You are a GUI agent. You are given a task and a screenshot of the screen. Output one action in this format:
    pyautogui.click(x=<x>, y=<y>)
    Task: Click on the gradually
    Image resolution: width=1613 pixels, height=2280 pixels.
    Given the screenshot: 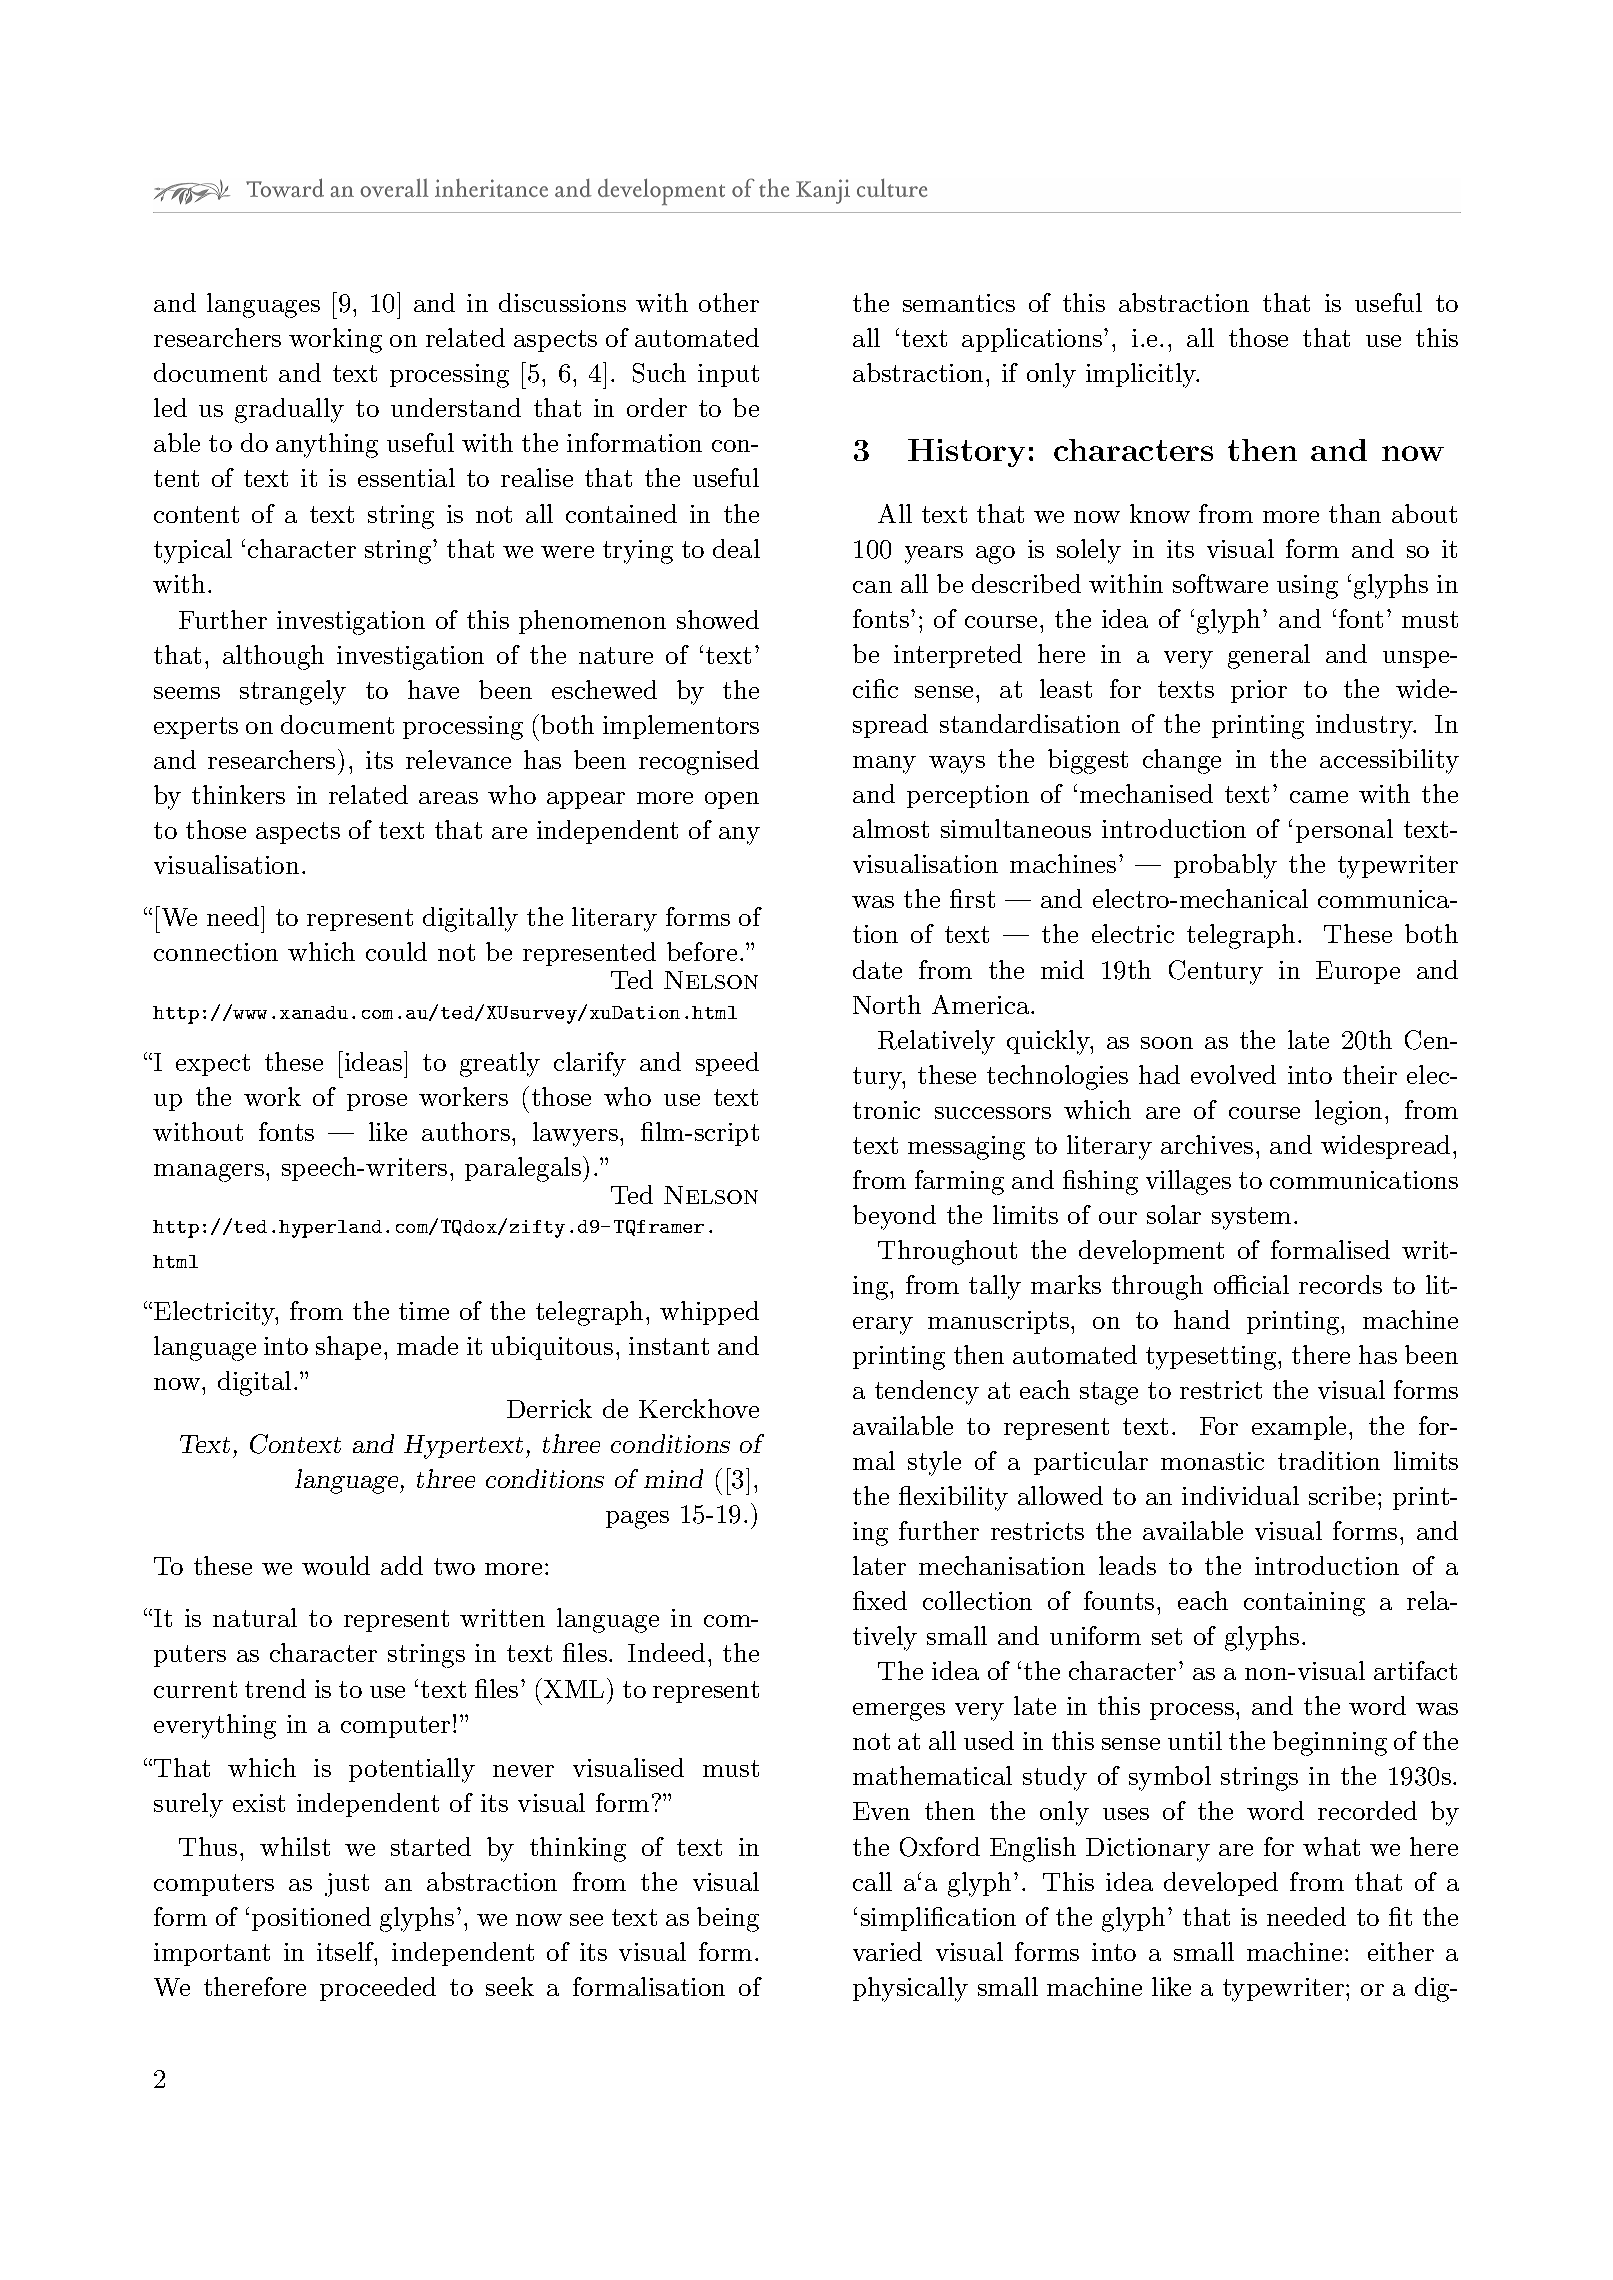 What is the action you would take?
    pyautogui.click(x=289, y=410)
